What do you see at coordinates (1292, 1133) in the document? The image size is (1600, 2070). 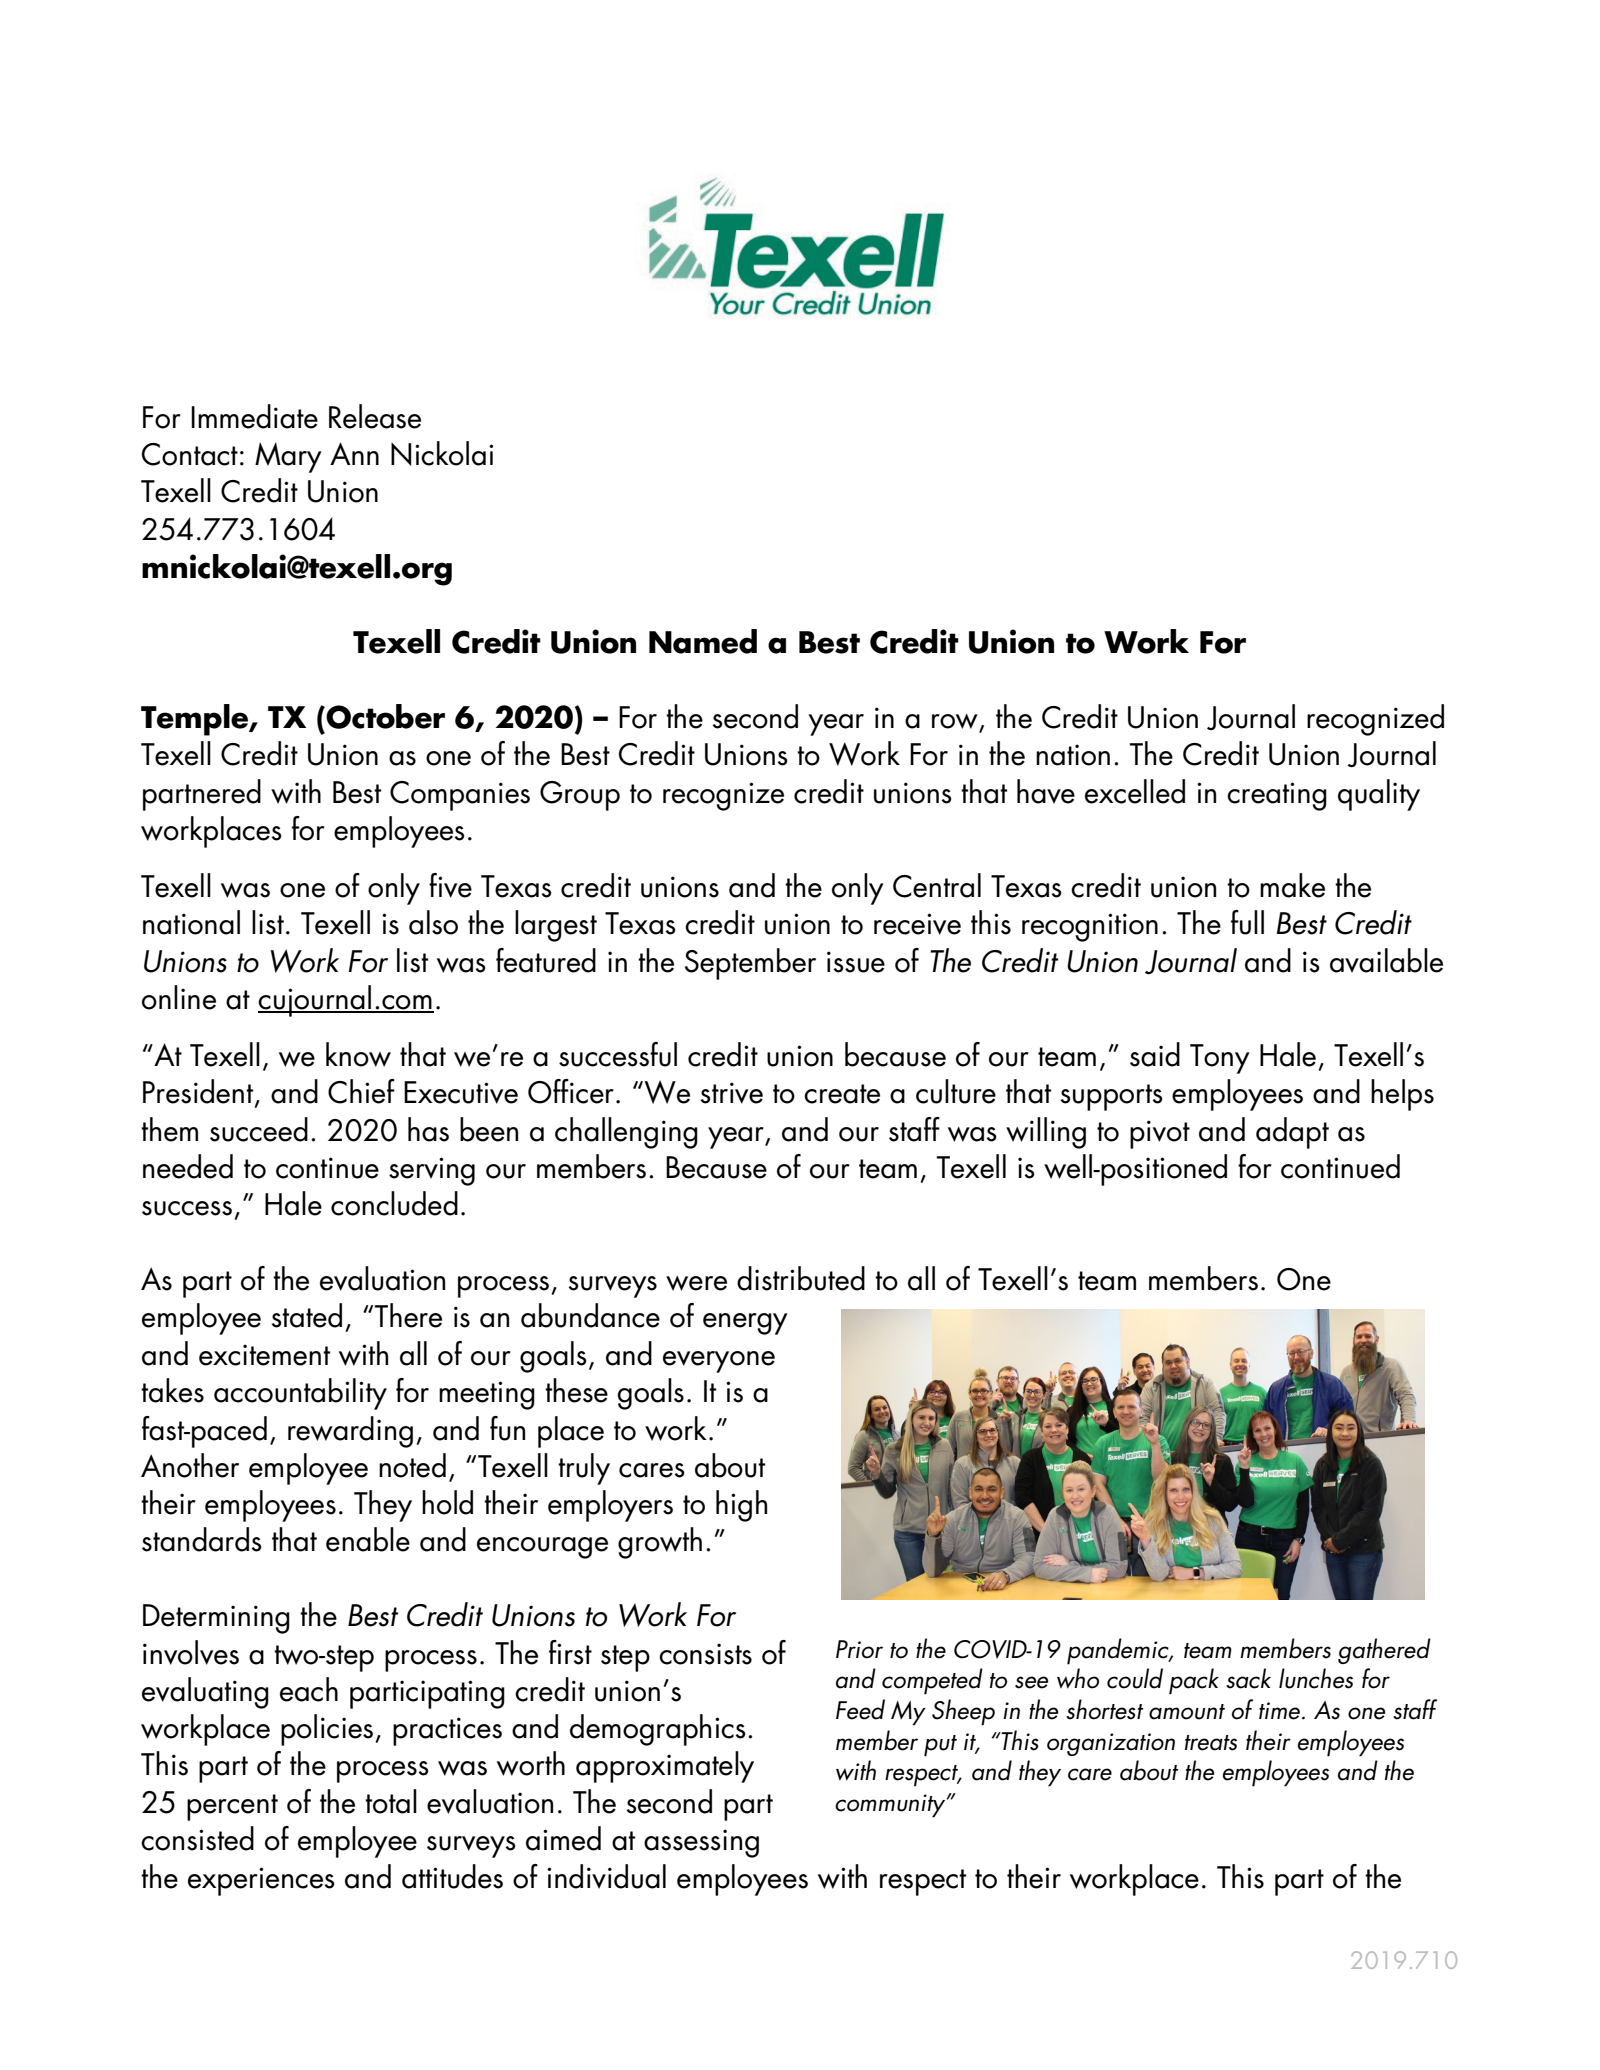 I see `adapt` at bounding box center [1292, 1133].
